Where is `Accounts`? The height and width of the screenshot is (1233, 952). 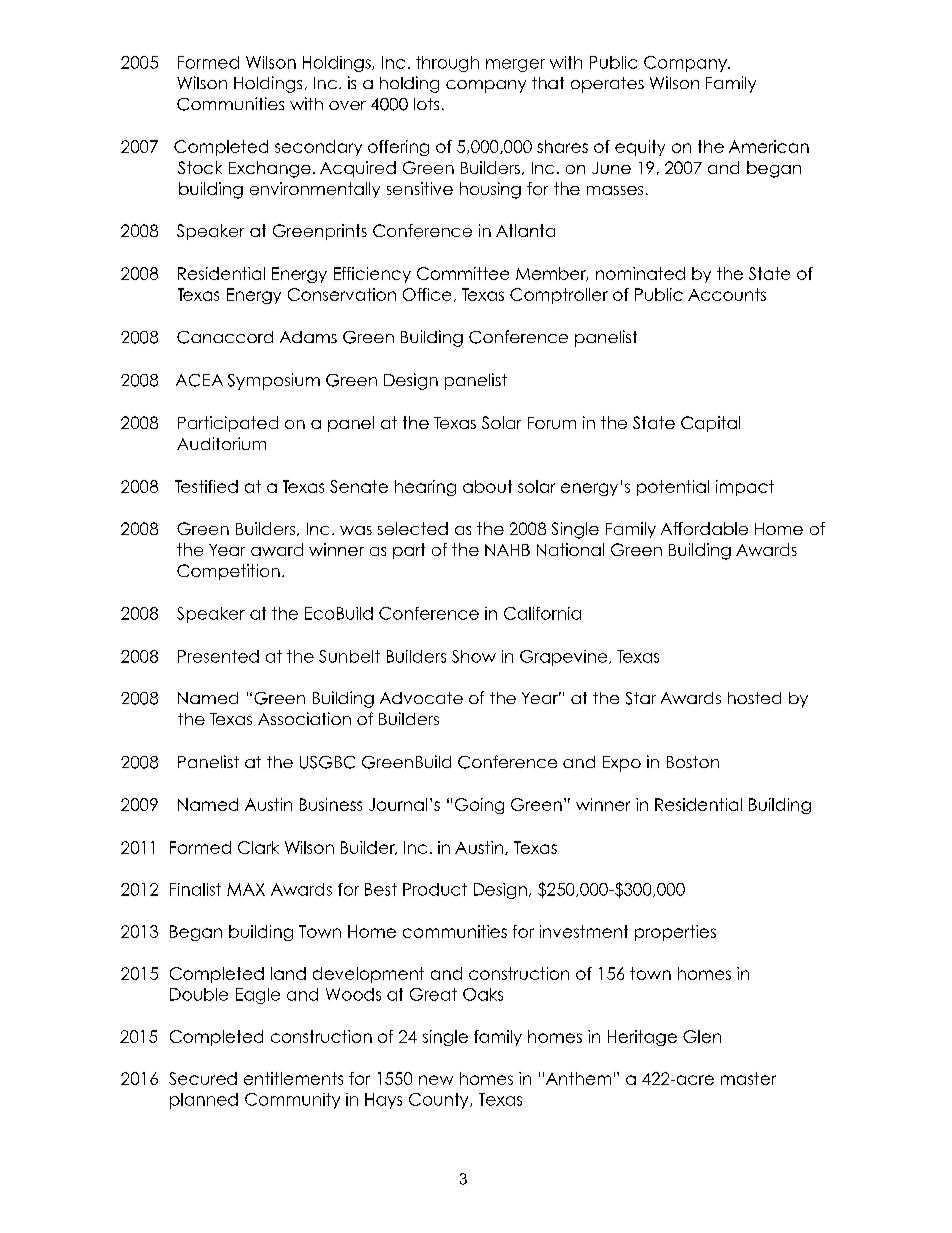
Accounts is located at coordinates (727, 294).
